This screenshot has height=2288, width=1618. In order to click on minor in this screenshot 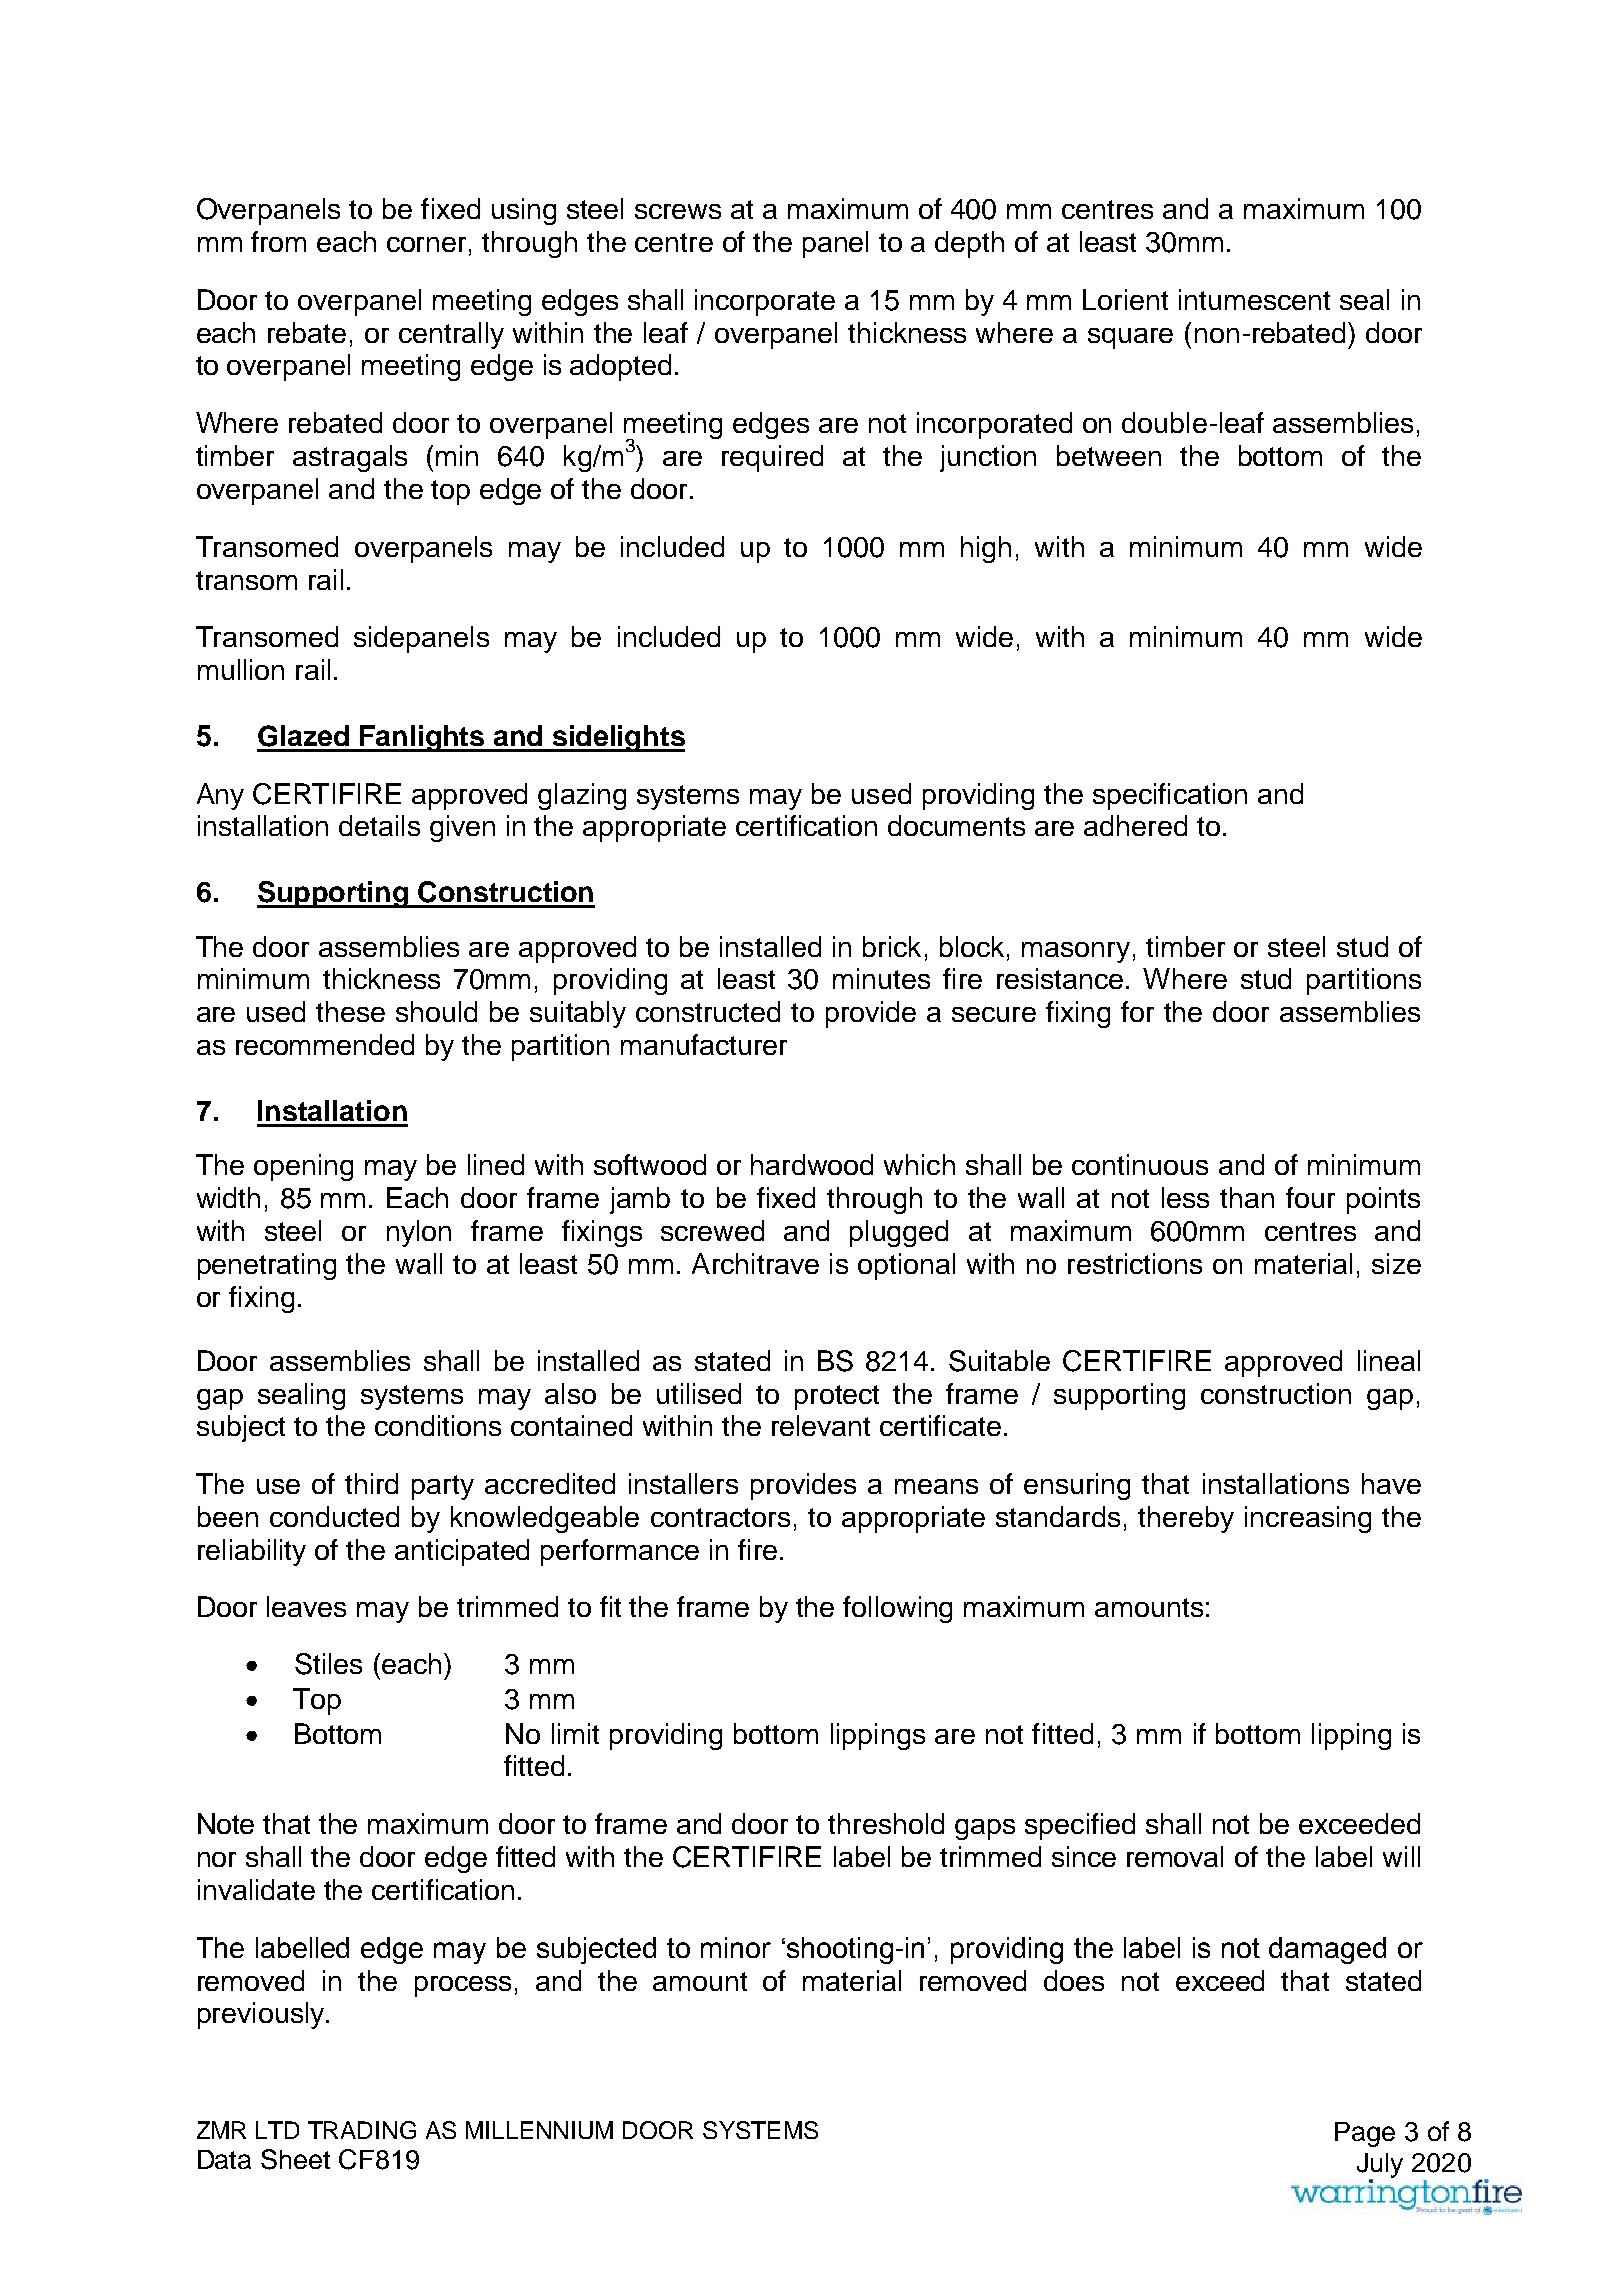, I will do `click(736, 1947)`.
